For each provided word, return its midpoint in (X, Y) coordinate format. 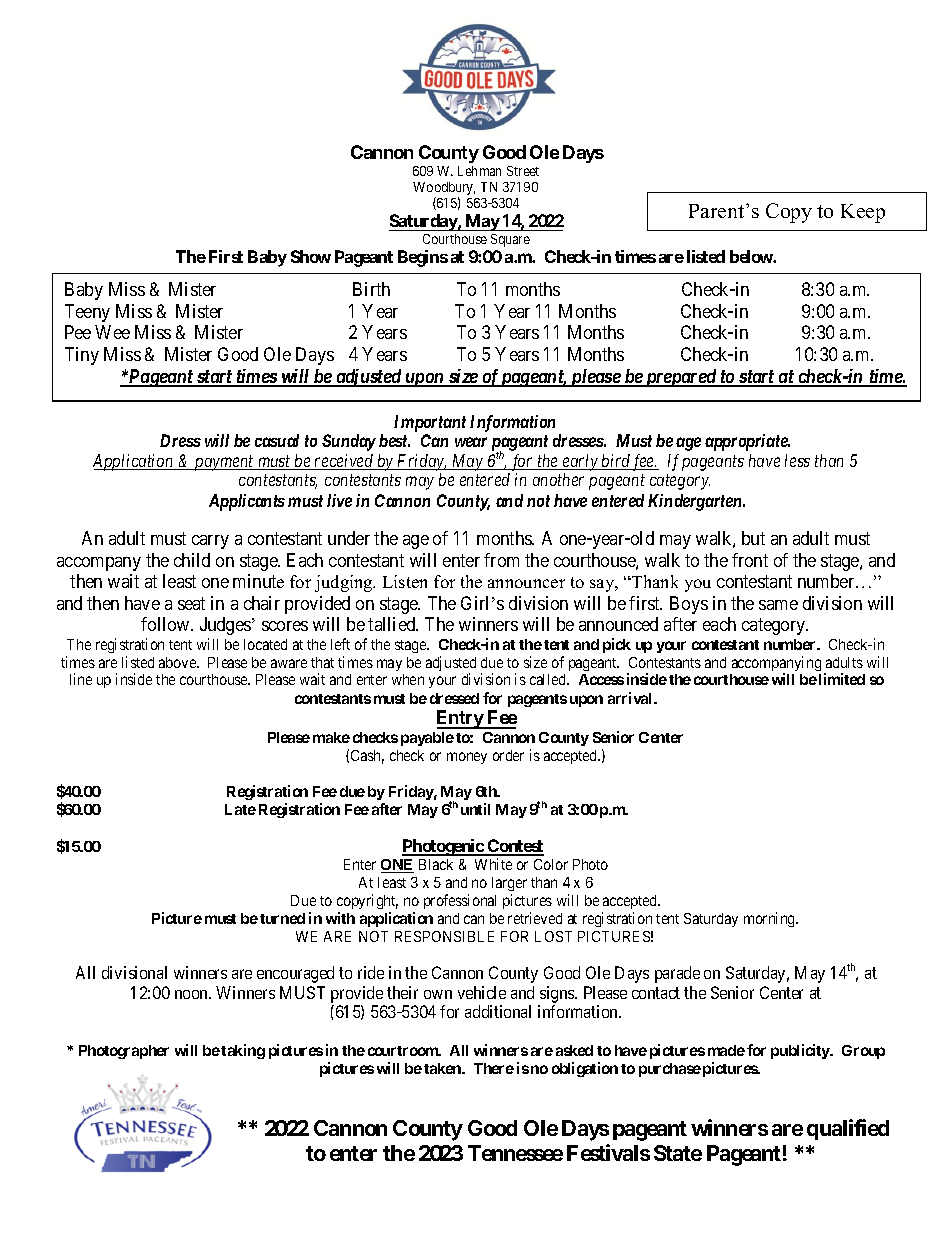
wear (471, 442)
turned (282, 918)
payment (224, 463)
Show (311, 256)
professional (460, 901)
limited (842, 679)
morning (771, 919)
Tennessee (515, 1153)
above (178, 662)
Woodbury (444, 190)
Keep (863, 213)
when (408, 679)
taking (243, 1051)
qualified (848, 1129)
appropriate (747, 442)
